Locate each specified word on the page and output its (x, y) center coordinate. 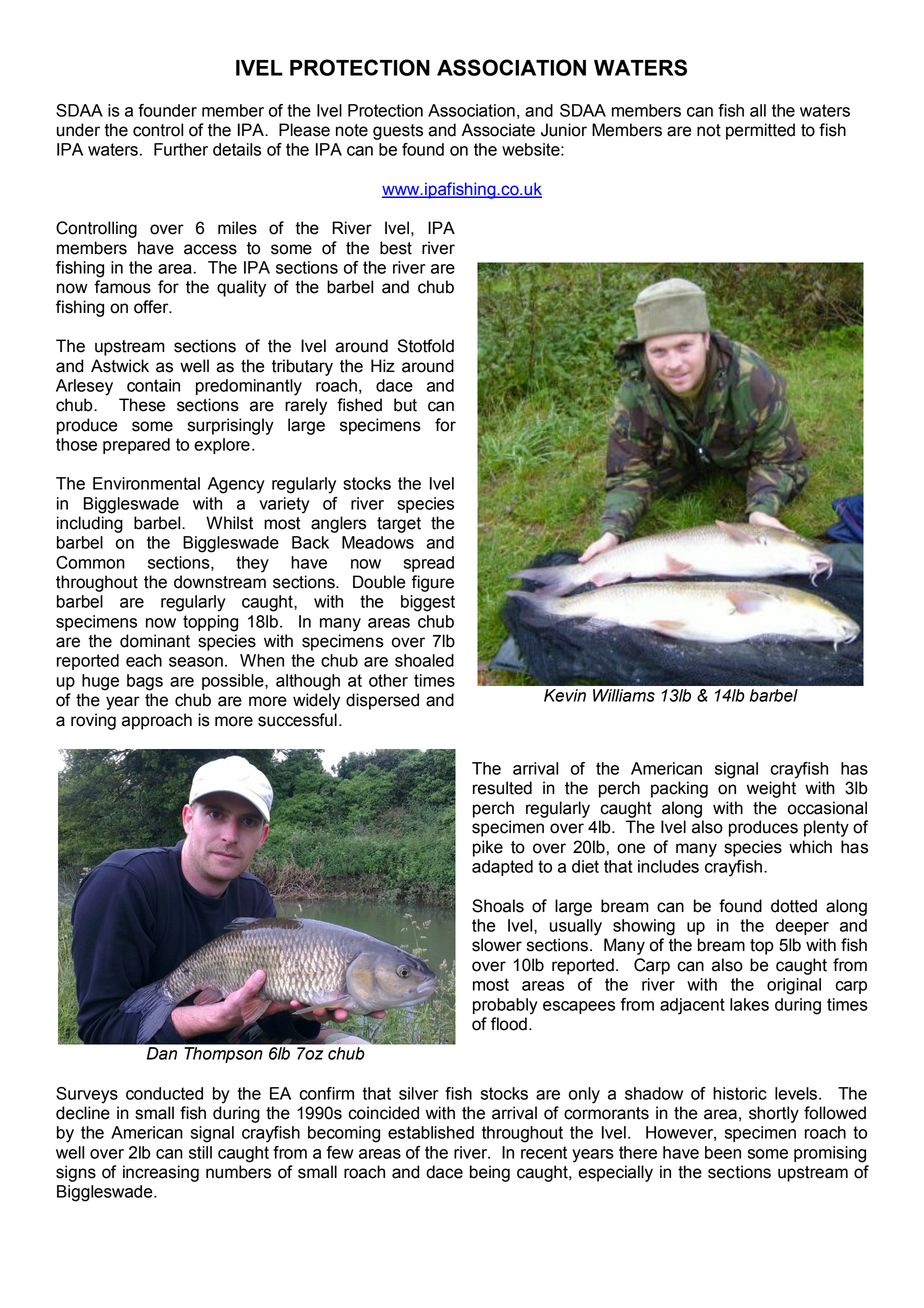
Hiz (383, 365)
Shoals (498, 906)
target (399, 525)
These (142, 405)
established (431, 1132)
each (144, 660)
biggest (428, 603)
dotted (794, 906)
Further (181, 149)
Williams (624, 695)
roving (93, 721)
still (200, 1152)
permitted (760, 131)
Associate (498, 130)
